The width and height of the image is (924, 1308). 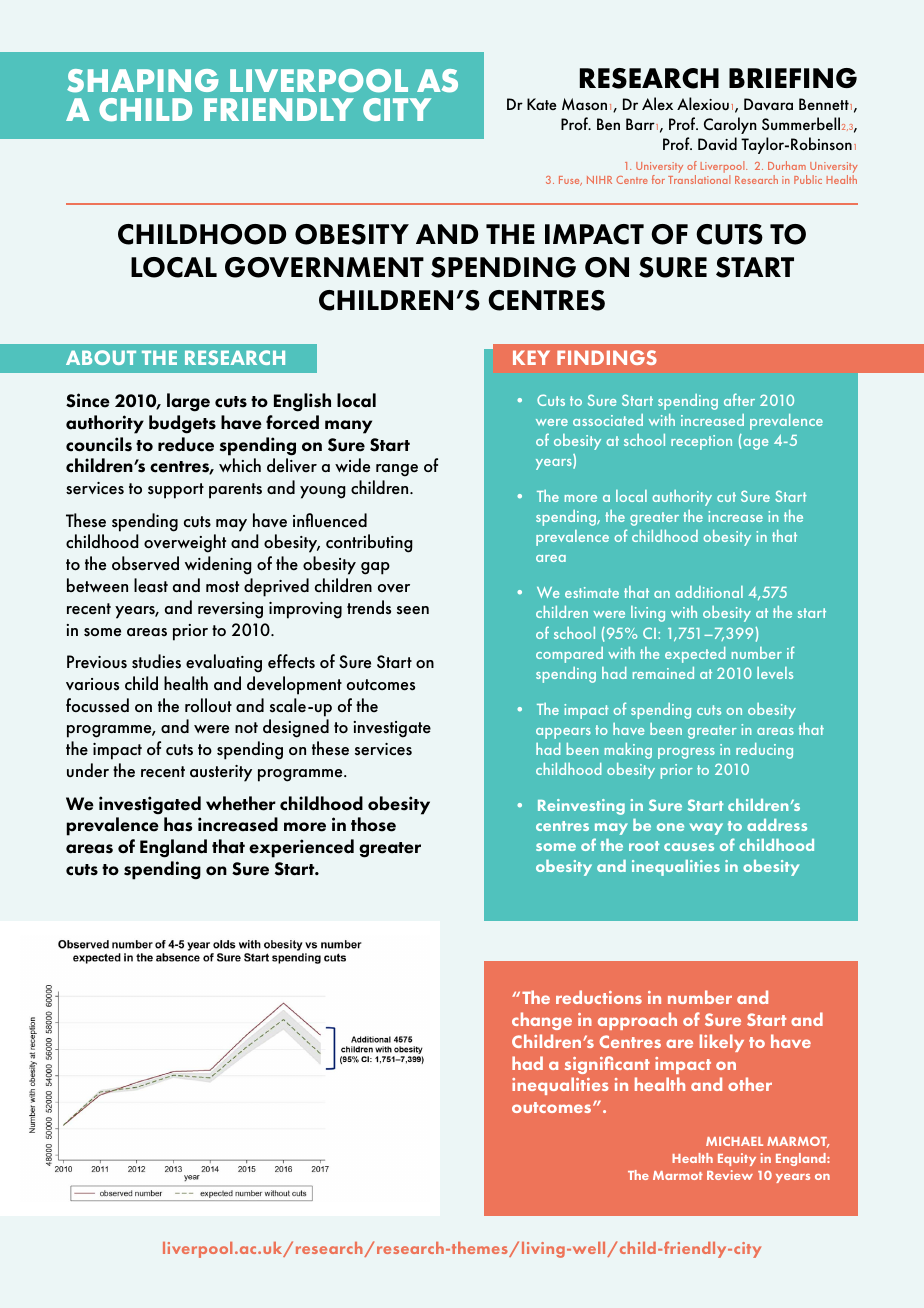 I want to click on Carolyn, so click(x=730, y=125).
